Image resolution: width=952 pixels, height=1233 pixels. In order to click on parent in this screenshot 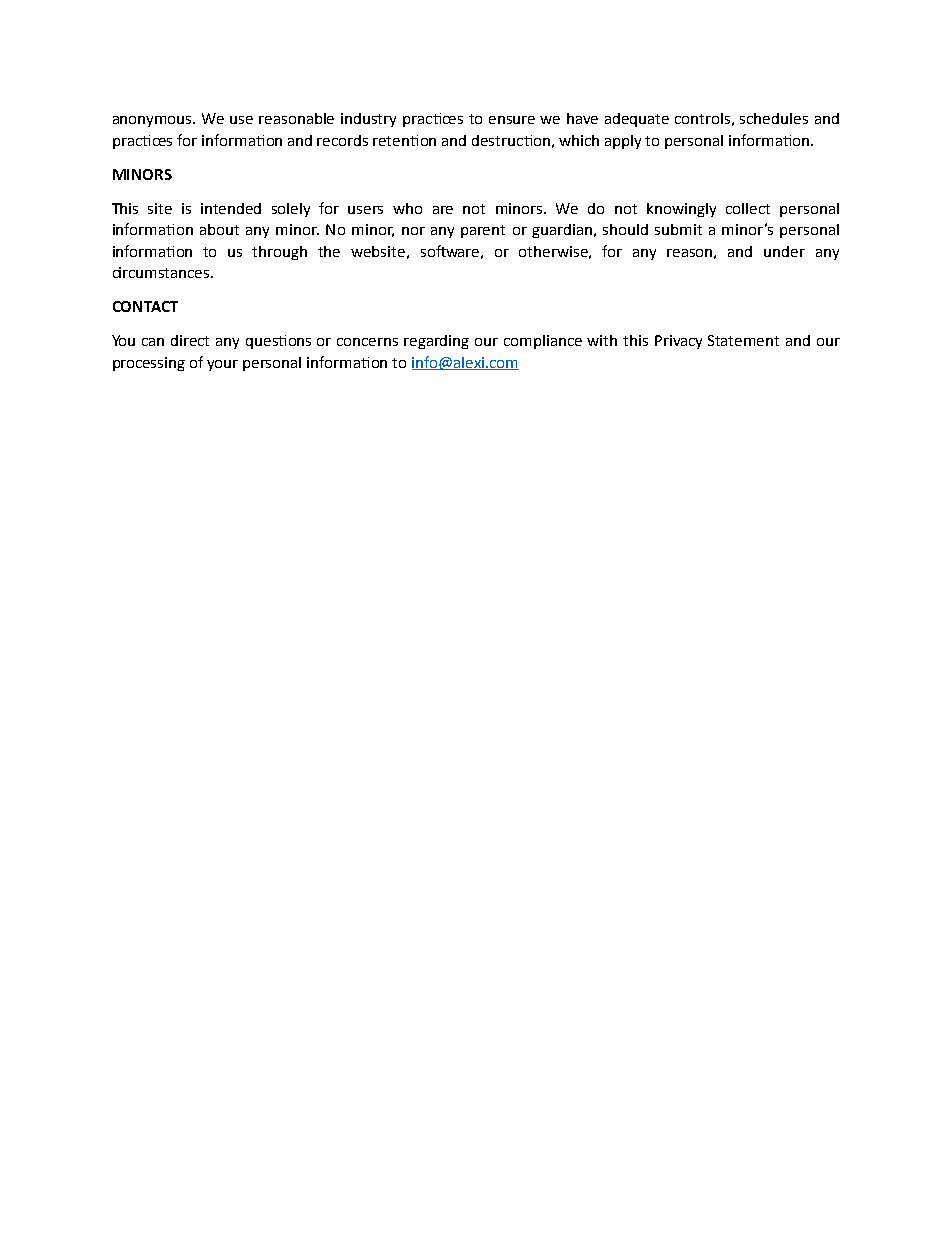, I will do `click(483, 231)`.
